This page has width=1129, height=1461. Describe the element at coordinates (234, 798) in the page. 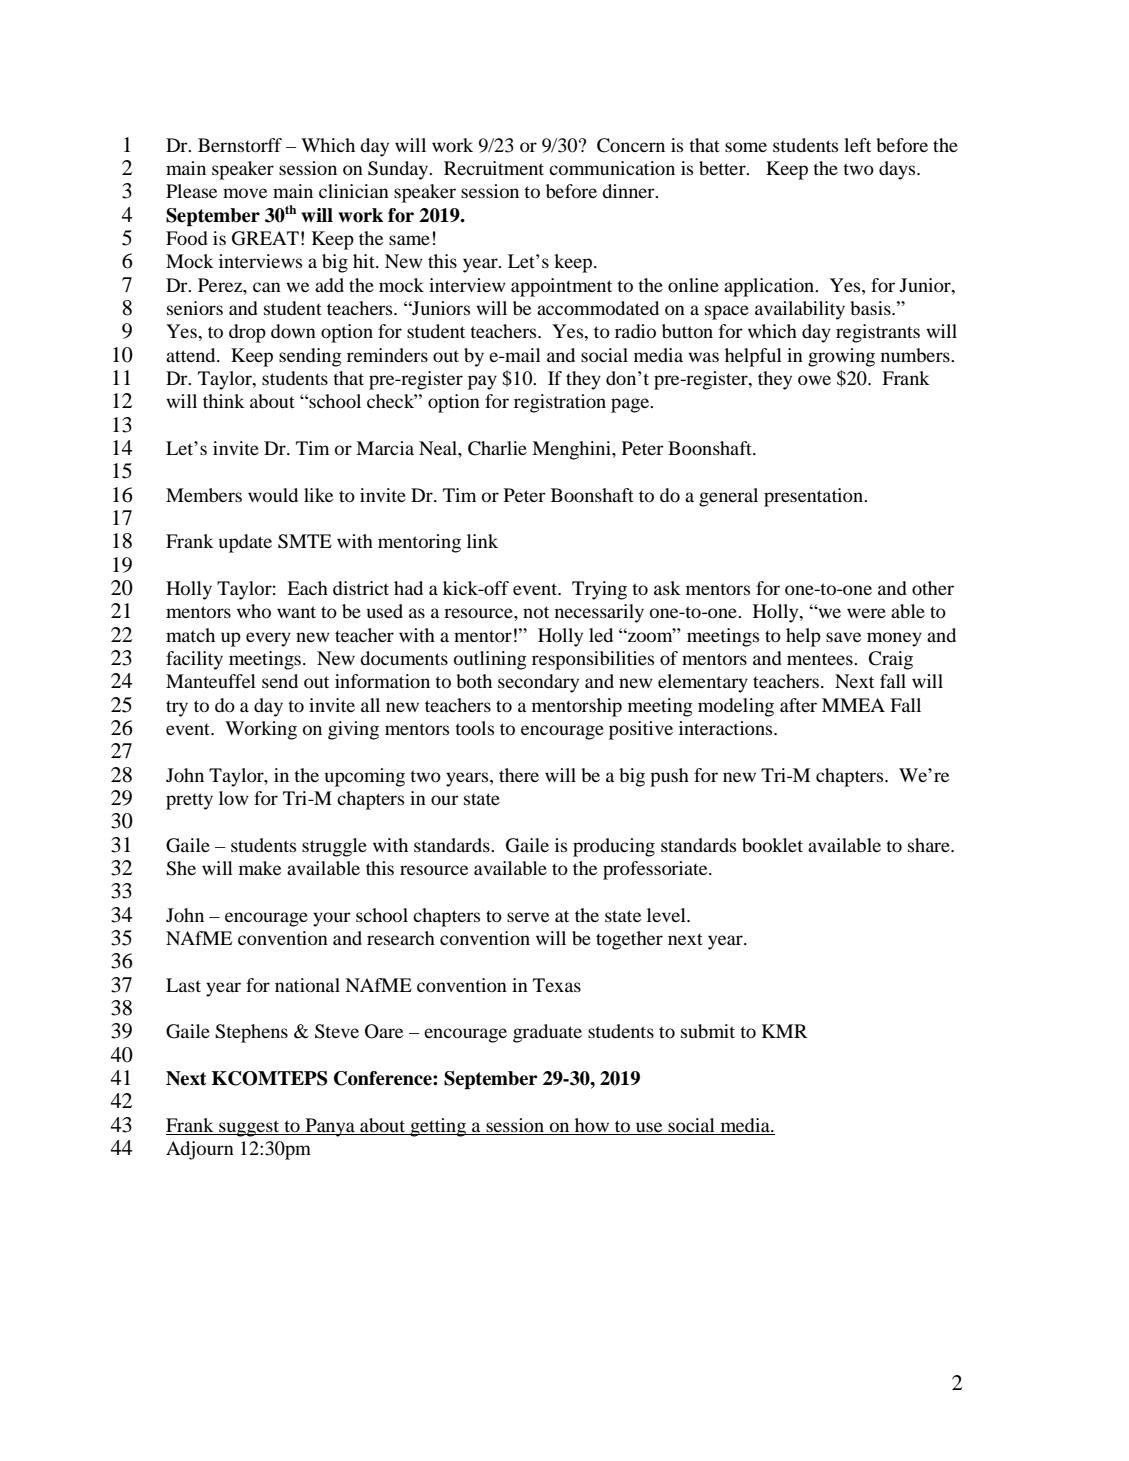

I see `low` at that location.
